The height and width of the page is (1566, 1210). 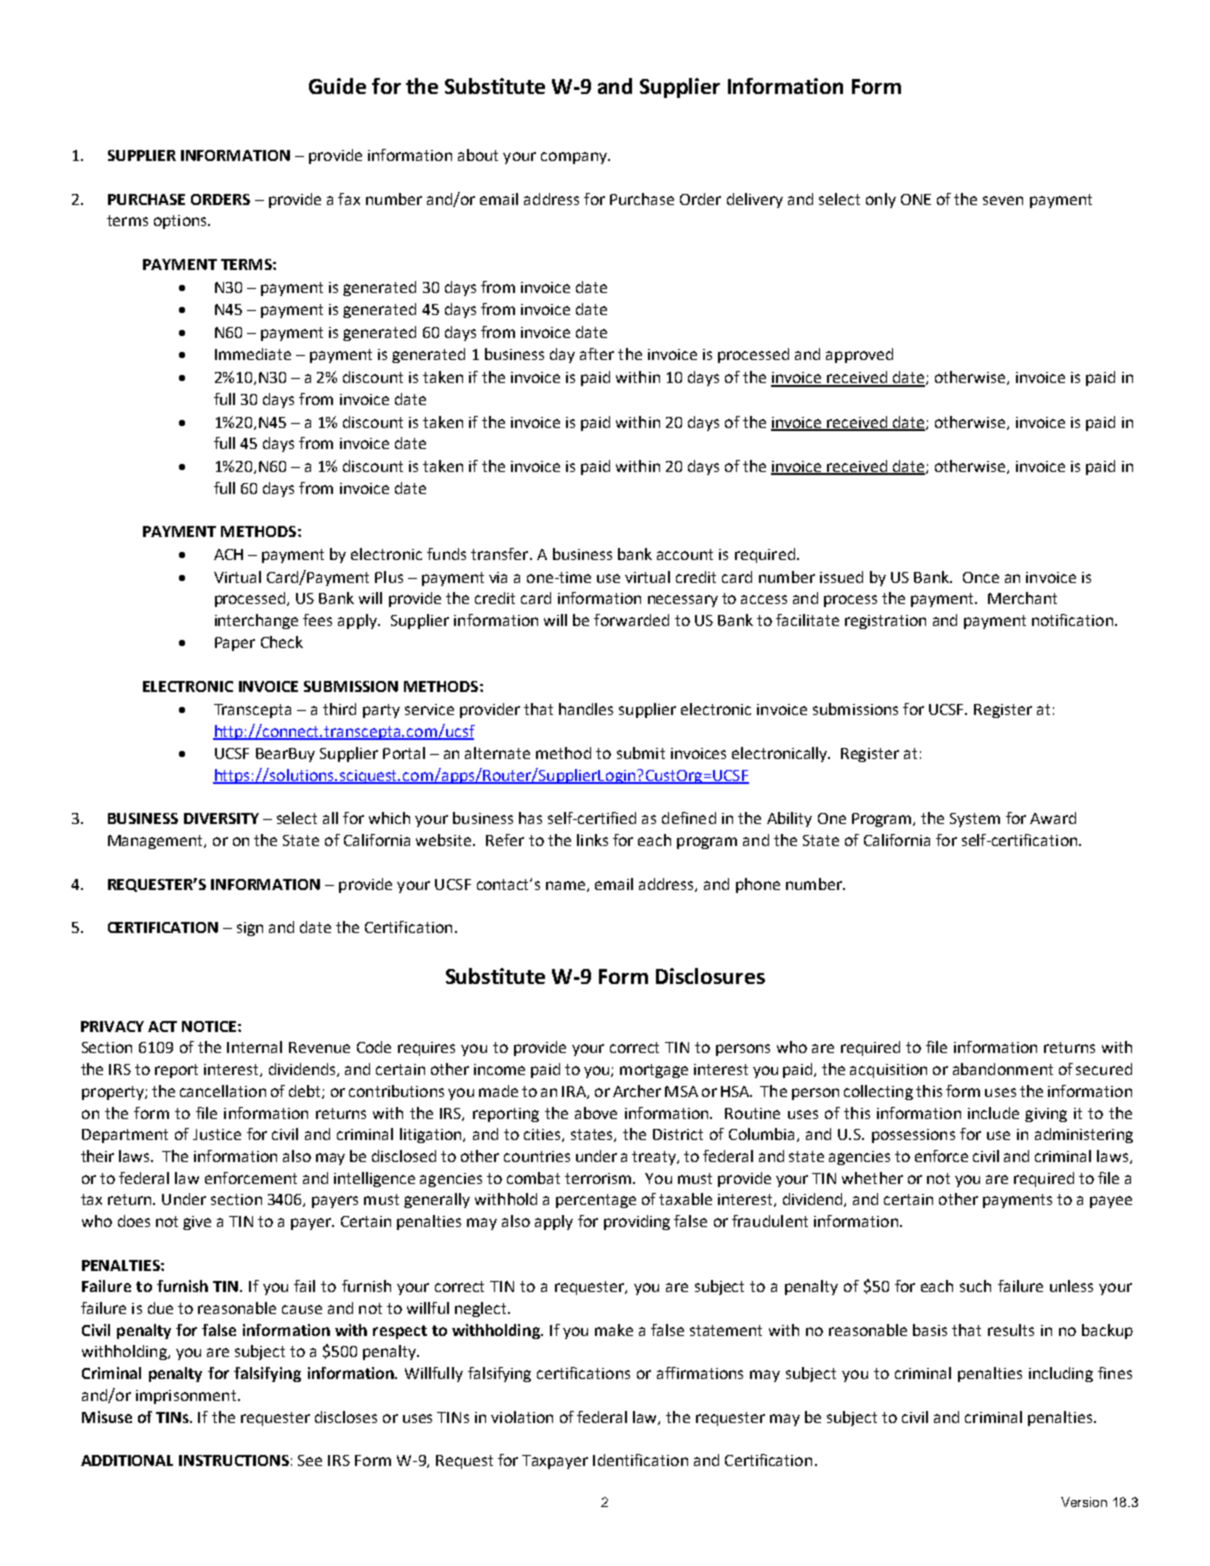 I want to click on include, so click(x=993, y=1113).
